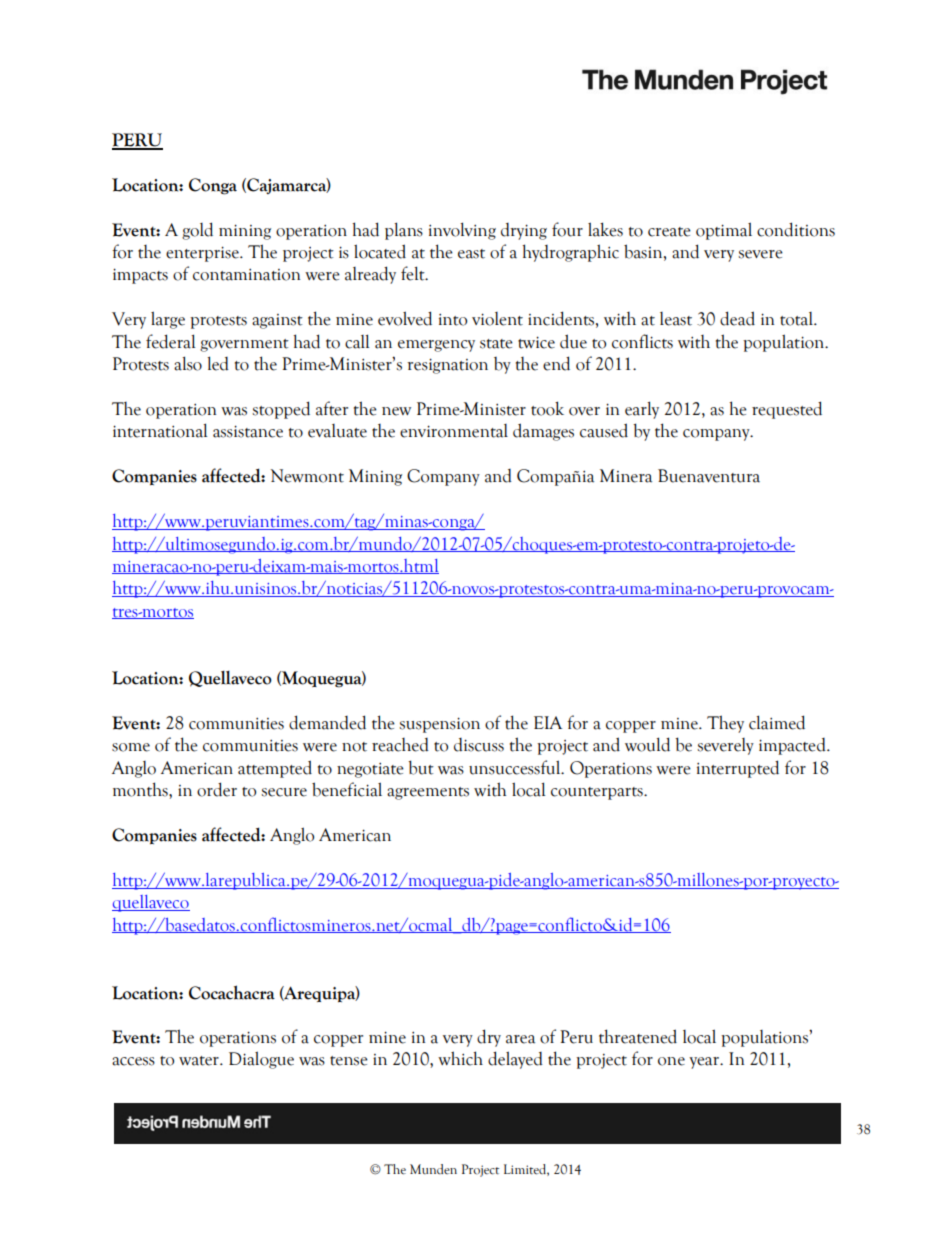 This screenshot has width=952, height=1233. Describe the element at coordinates (428, 793) in the screenshot. I see `agreements` at that location.
